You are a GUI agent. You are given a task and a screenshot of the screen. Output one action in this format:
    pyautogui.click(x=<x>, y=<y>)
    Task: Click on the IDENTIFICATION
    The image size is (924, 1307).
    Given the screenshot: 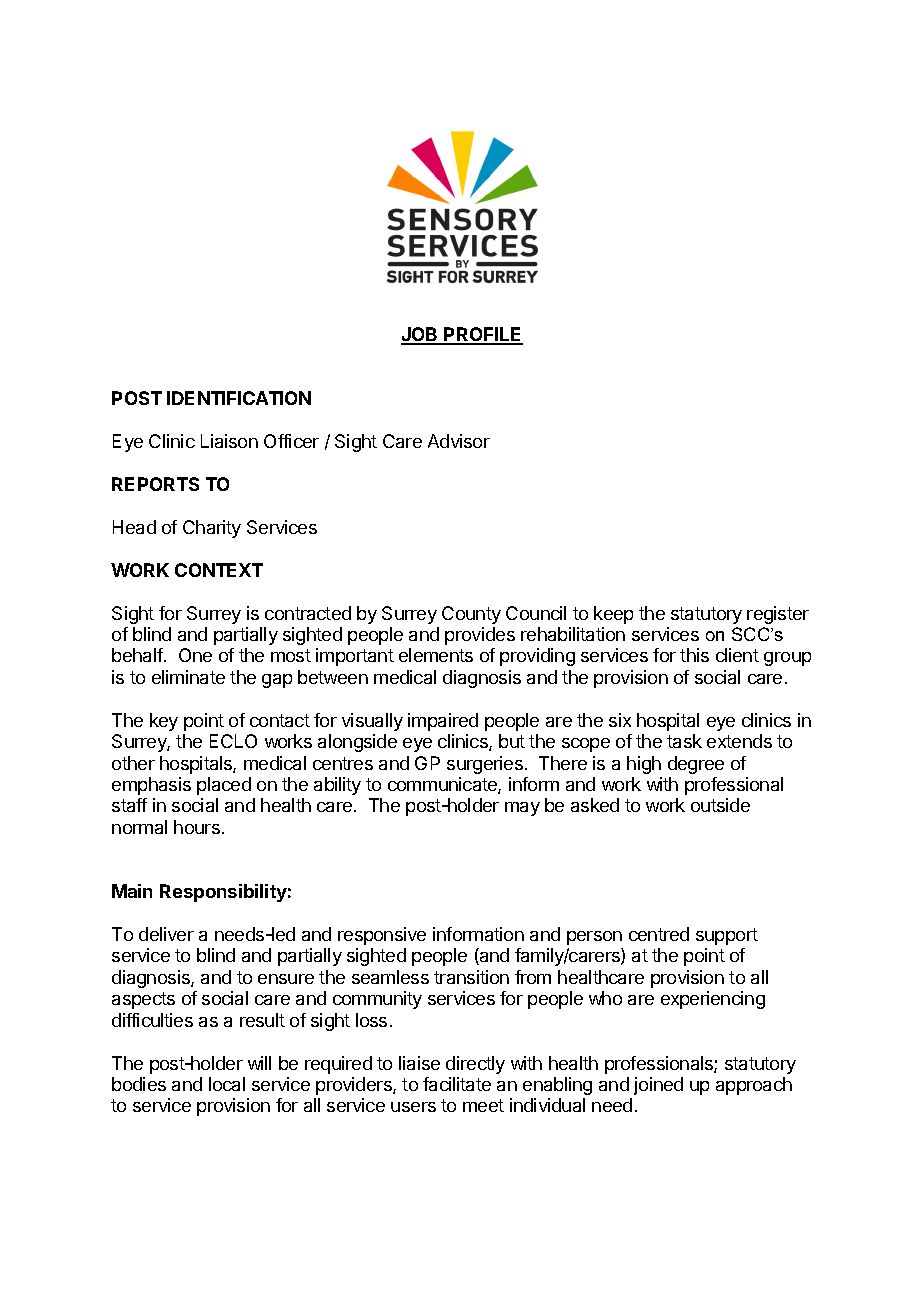 What is the action you would take?
    pyautogui.click(x=239, y=398)
